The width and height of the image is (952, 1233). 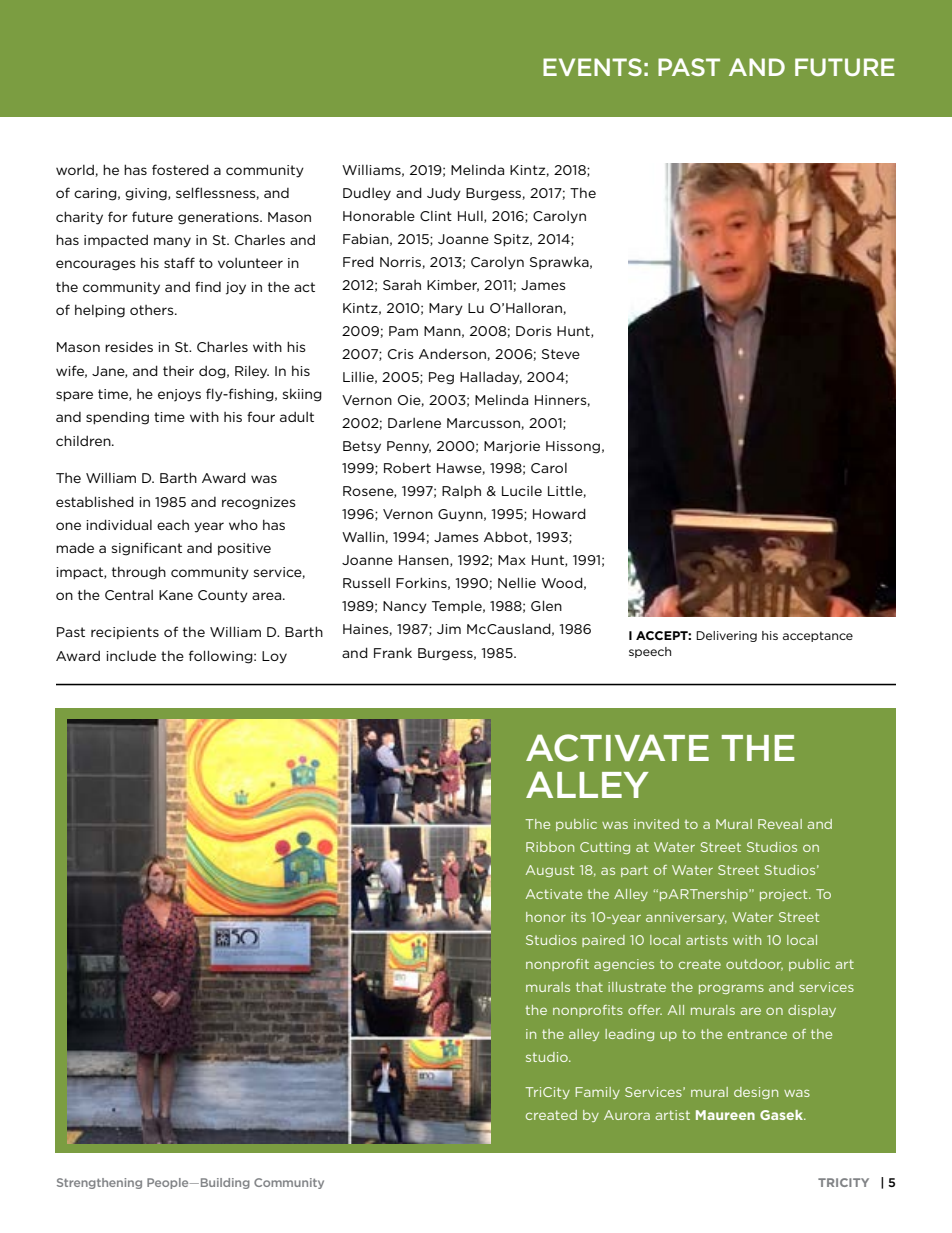 What do you see at coordinates (444, 194) in the image?
I see `Judy` at bounding box center [444, 194].
